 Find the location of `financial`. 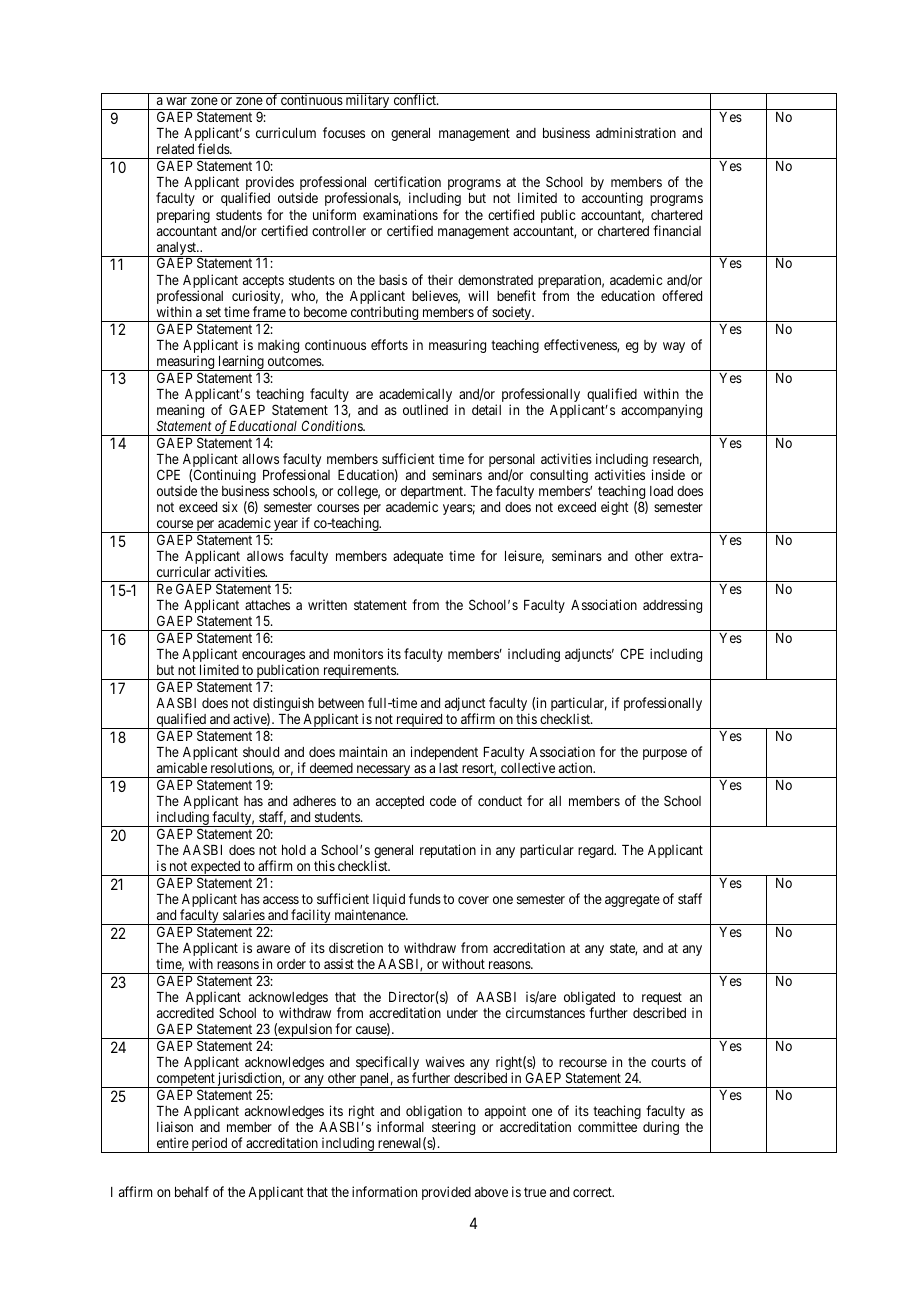

financial is located at coordinates (677, 230).
